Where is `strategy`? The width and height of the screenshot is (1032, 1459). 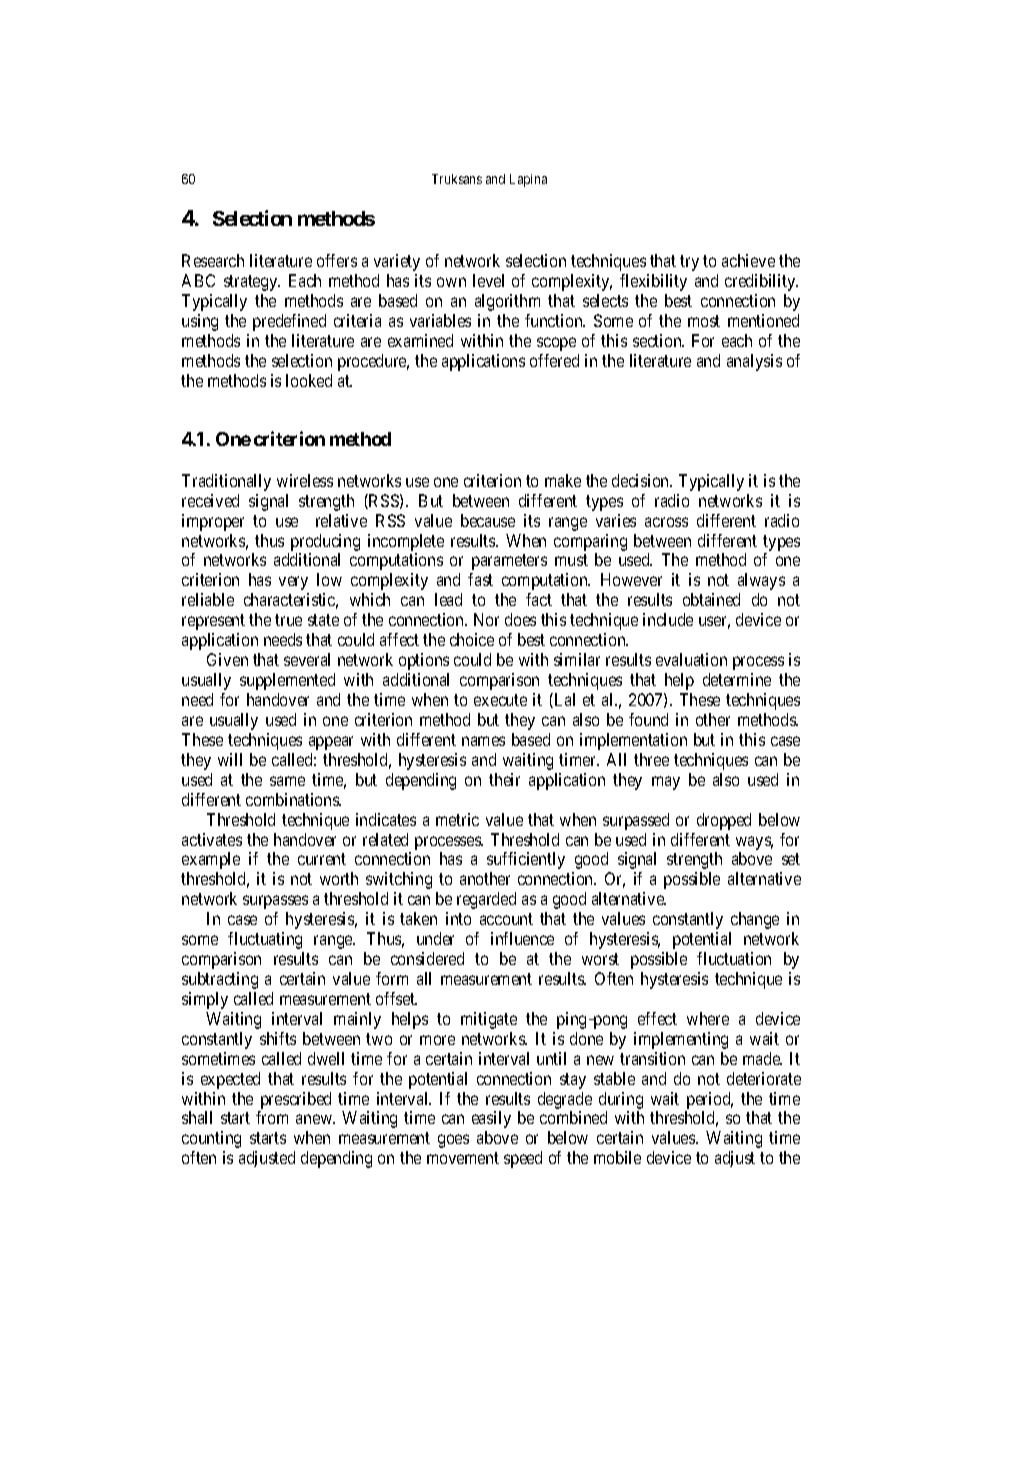
strategy is located at coordinates (252, 283).
